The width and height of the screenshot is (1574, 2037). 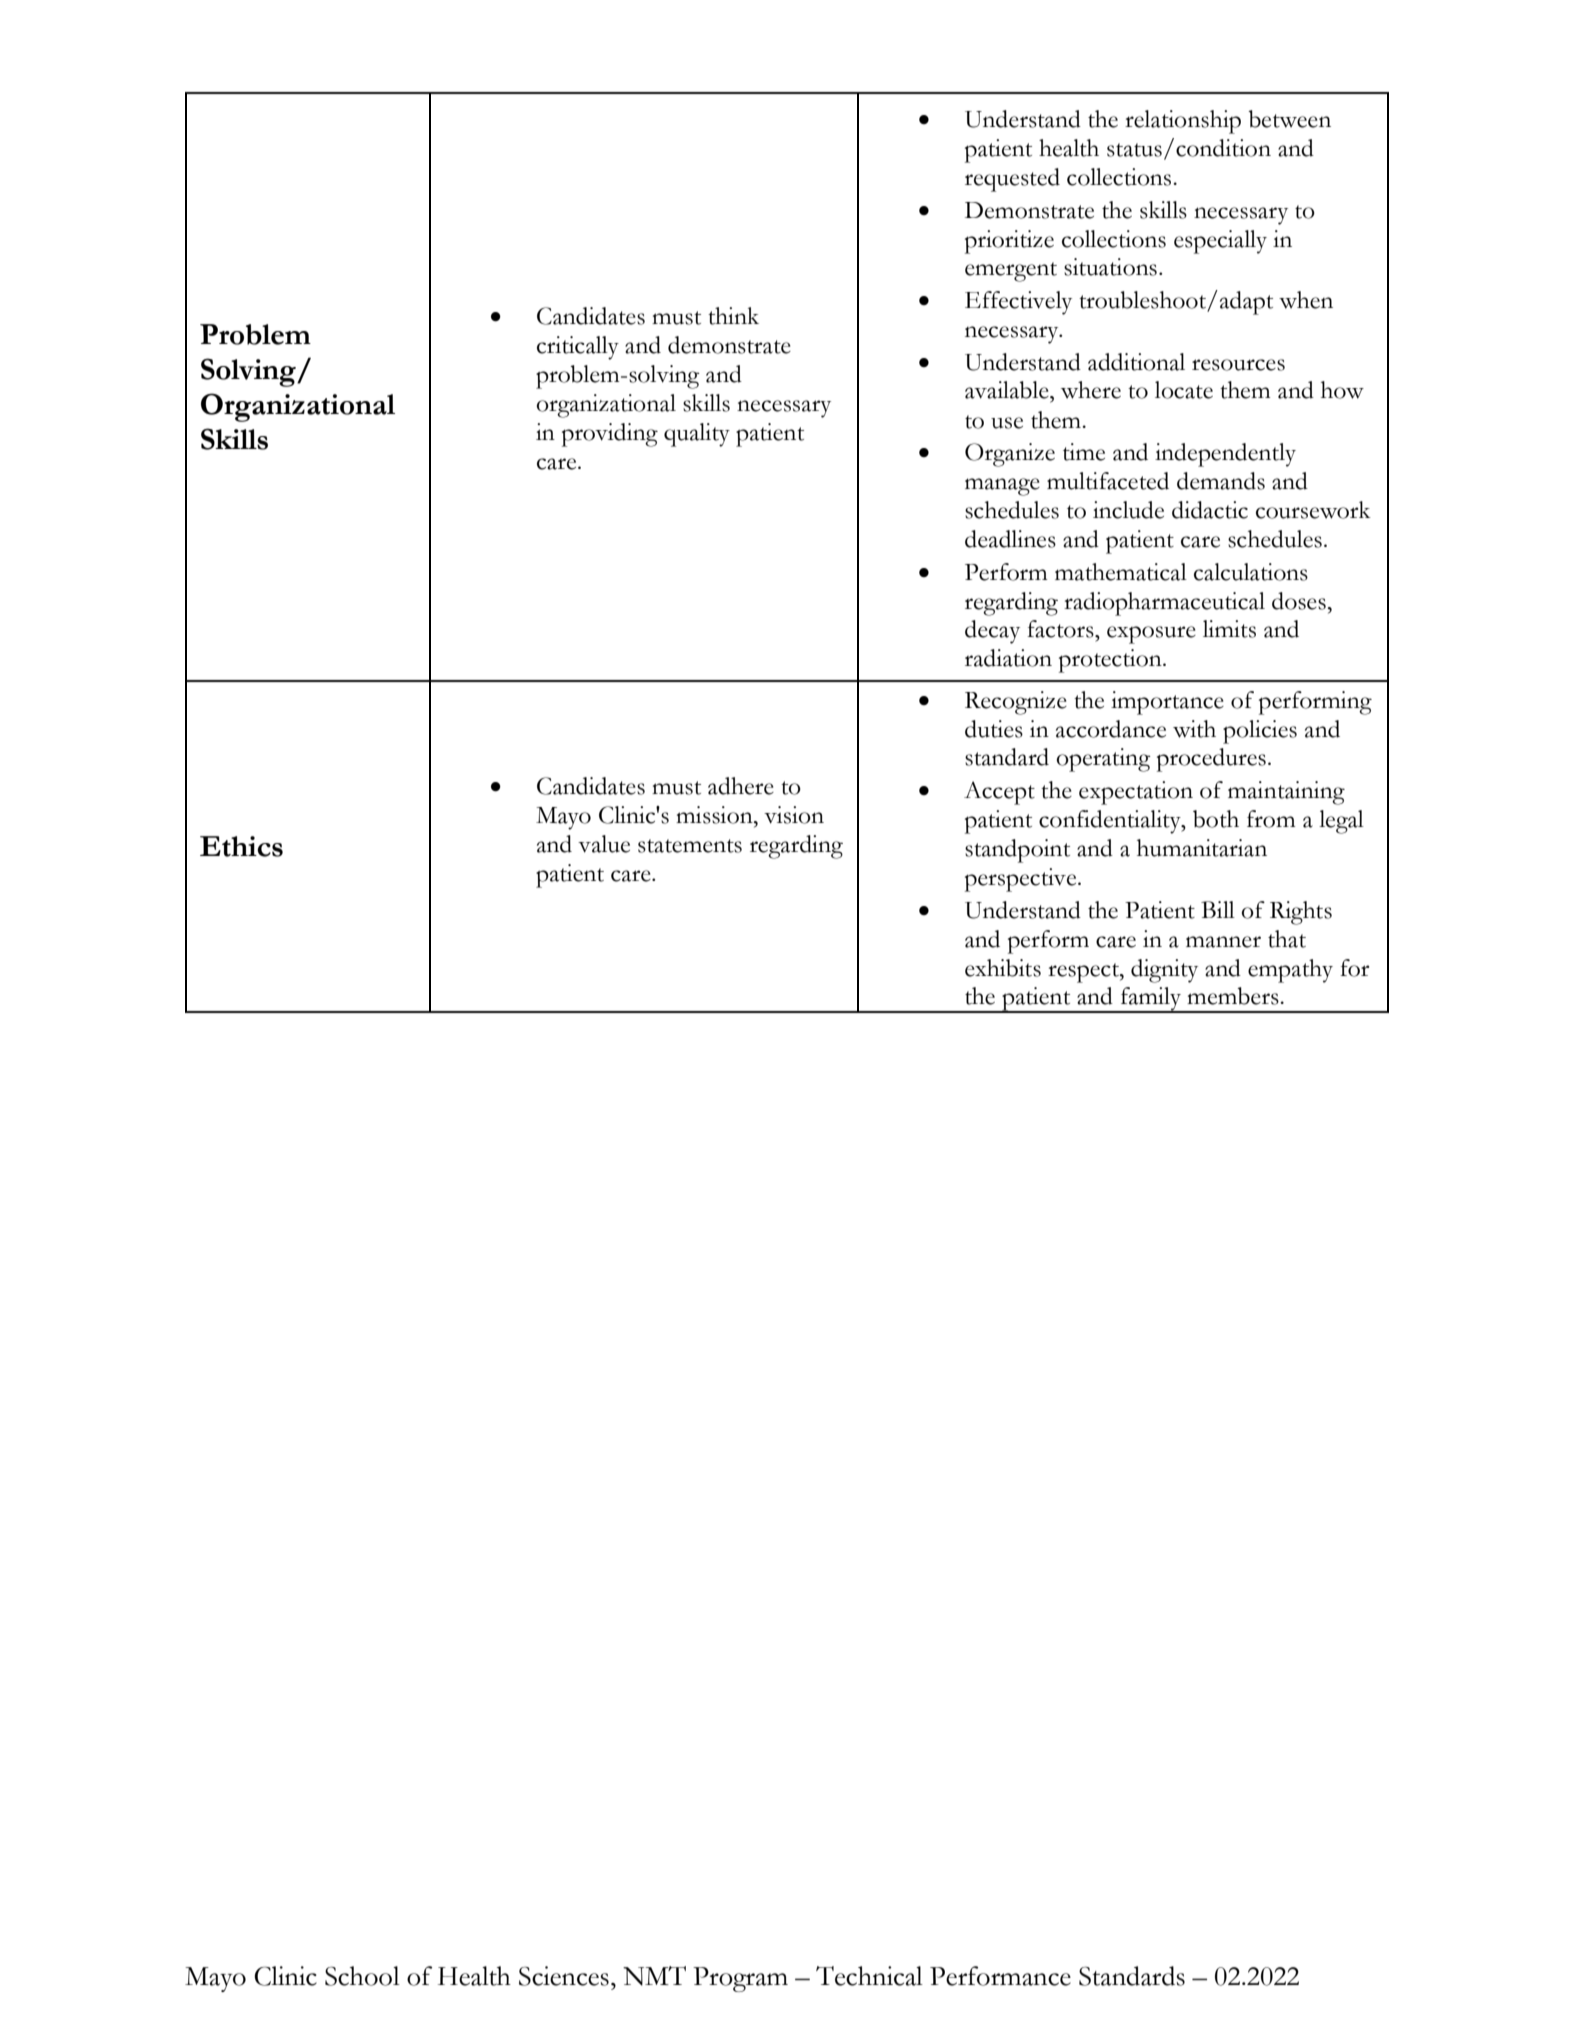 I want to click on value, so click(x=604, y=844).
